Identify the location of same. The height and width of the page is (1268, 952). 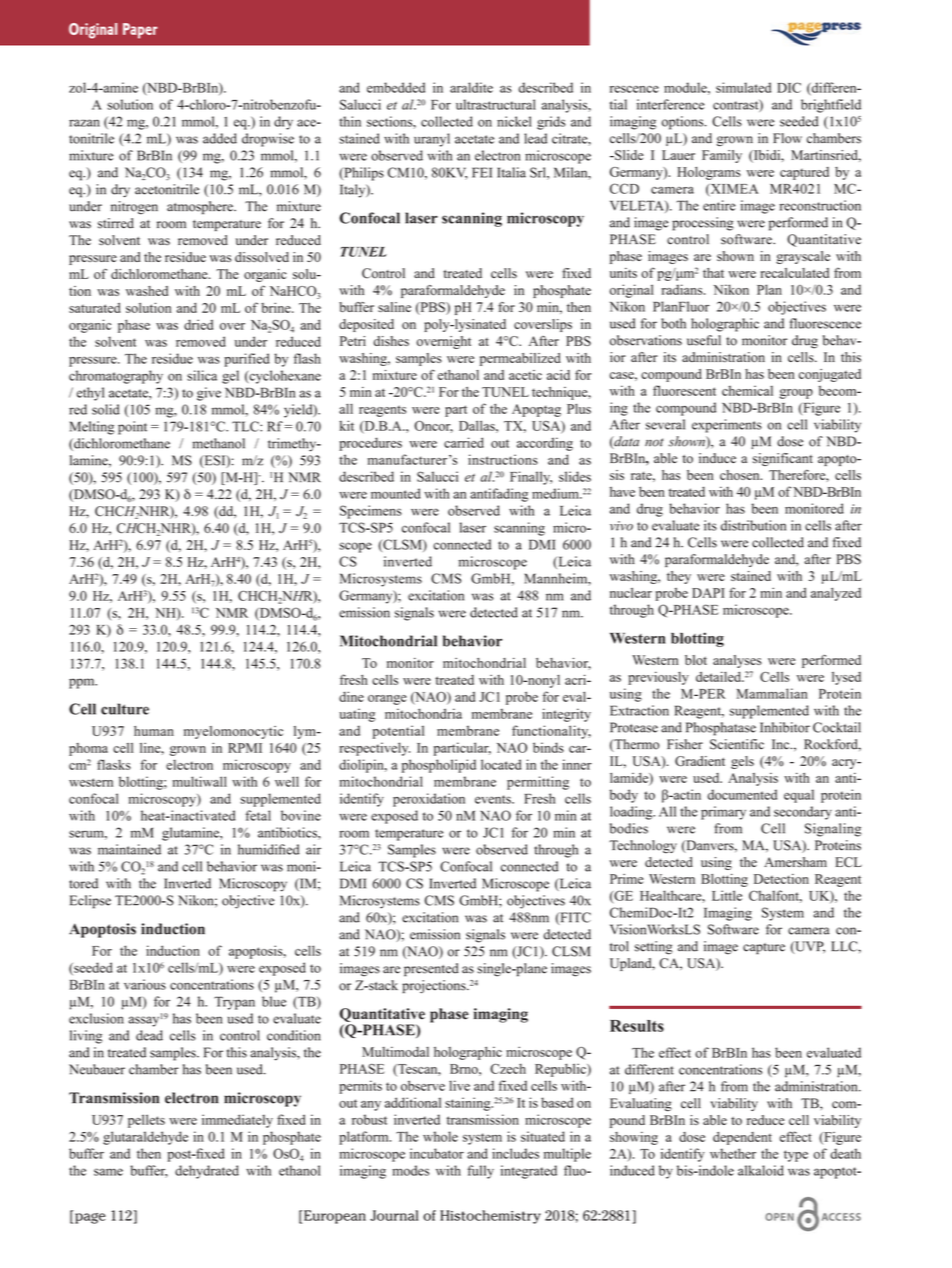
(108, 1172).
